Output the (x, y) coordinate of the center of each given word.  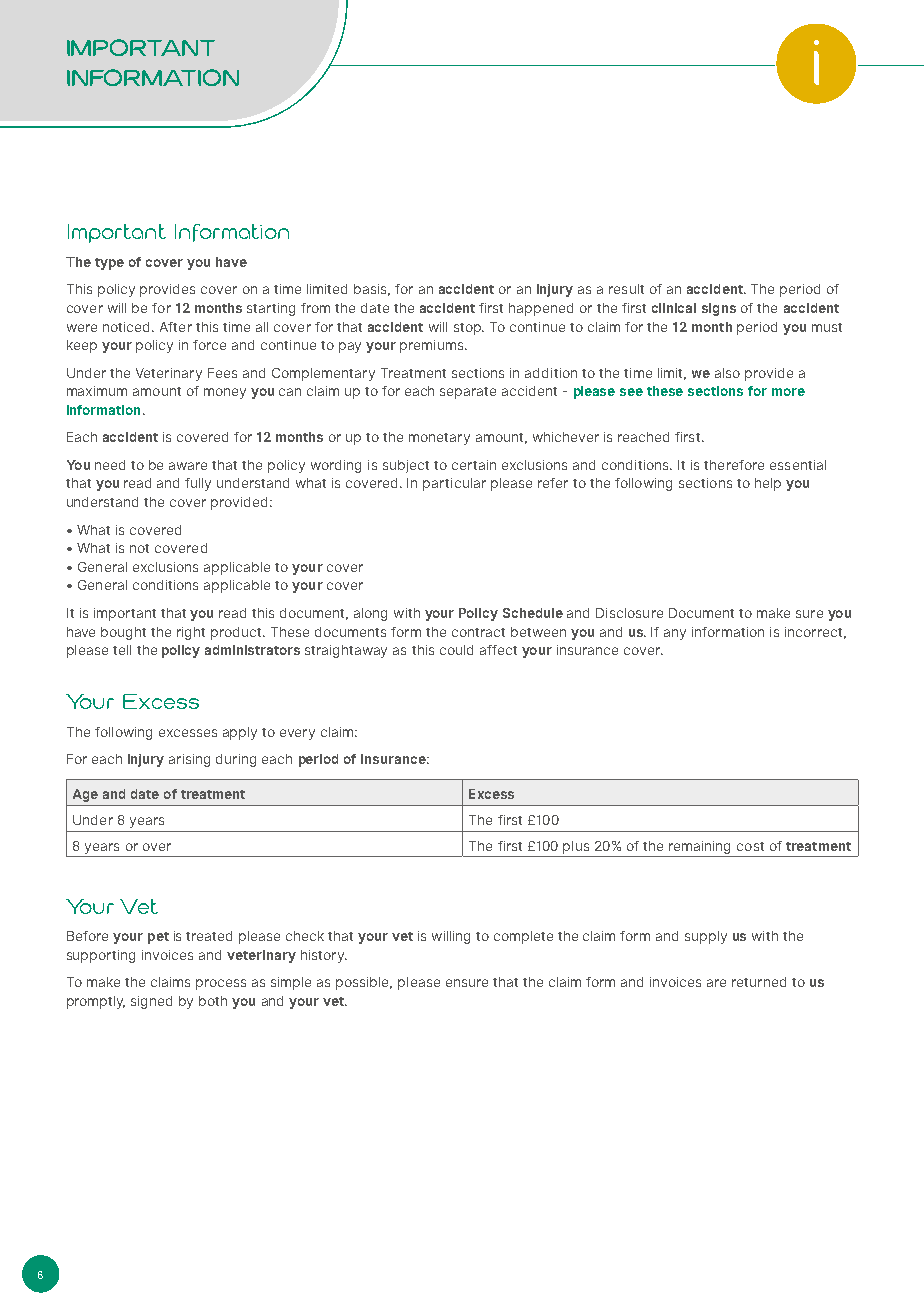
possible (364, 983)
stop (468, 329)
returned (759, 982)
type (109, 264)
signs (719, 309)
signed (151, 1002)
